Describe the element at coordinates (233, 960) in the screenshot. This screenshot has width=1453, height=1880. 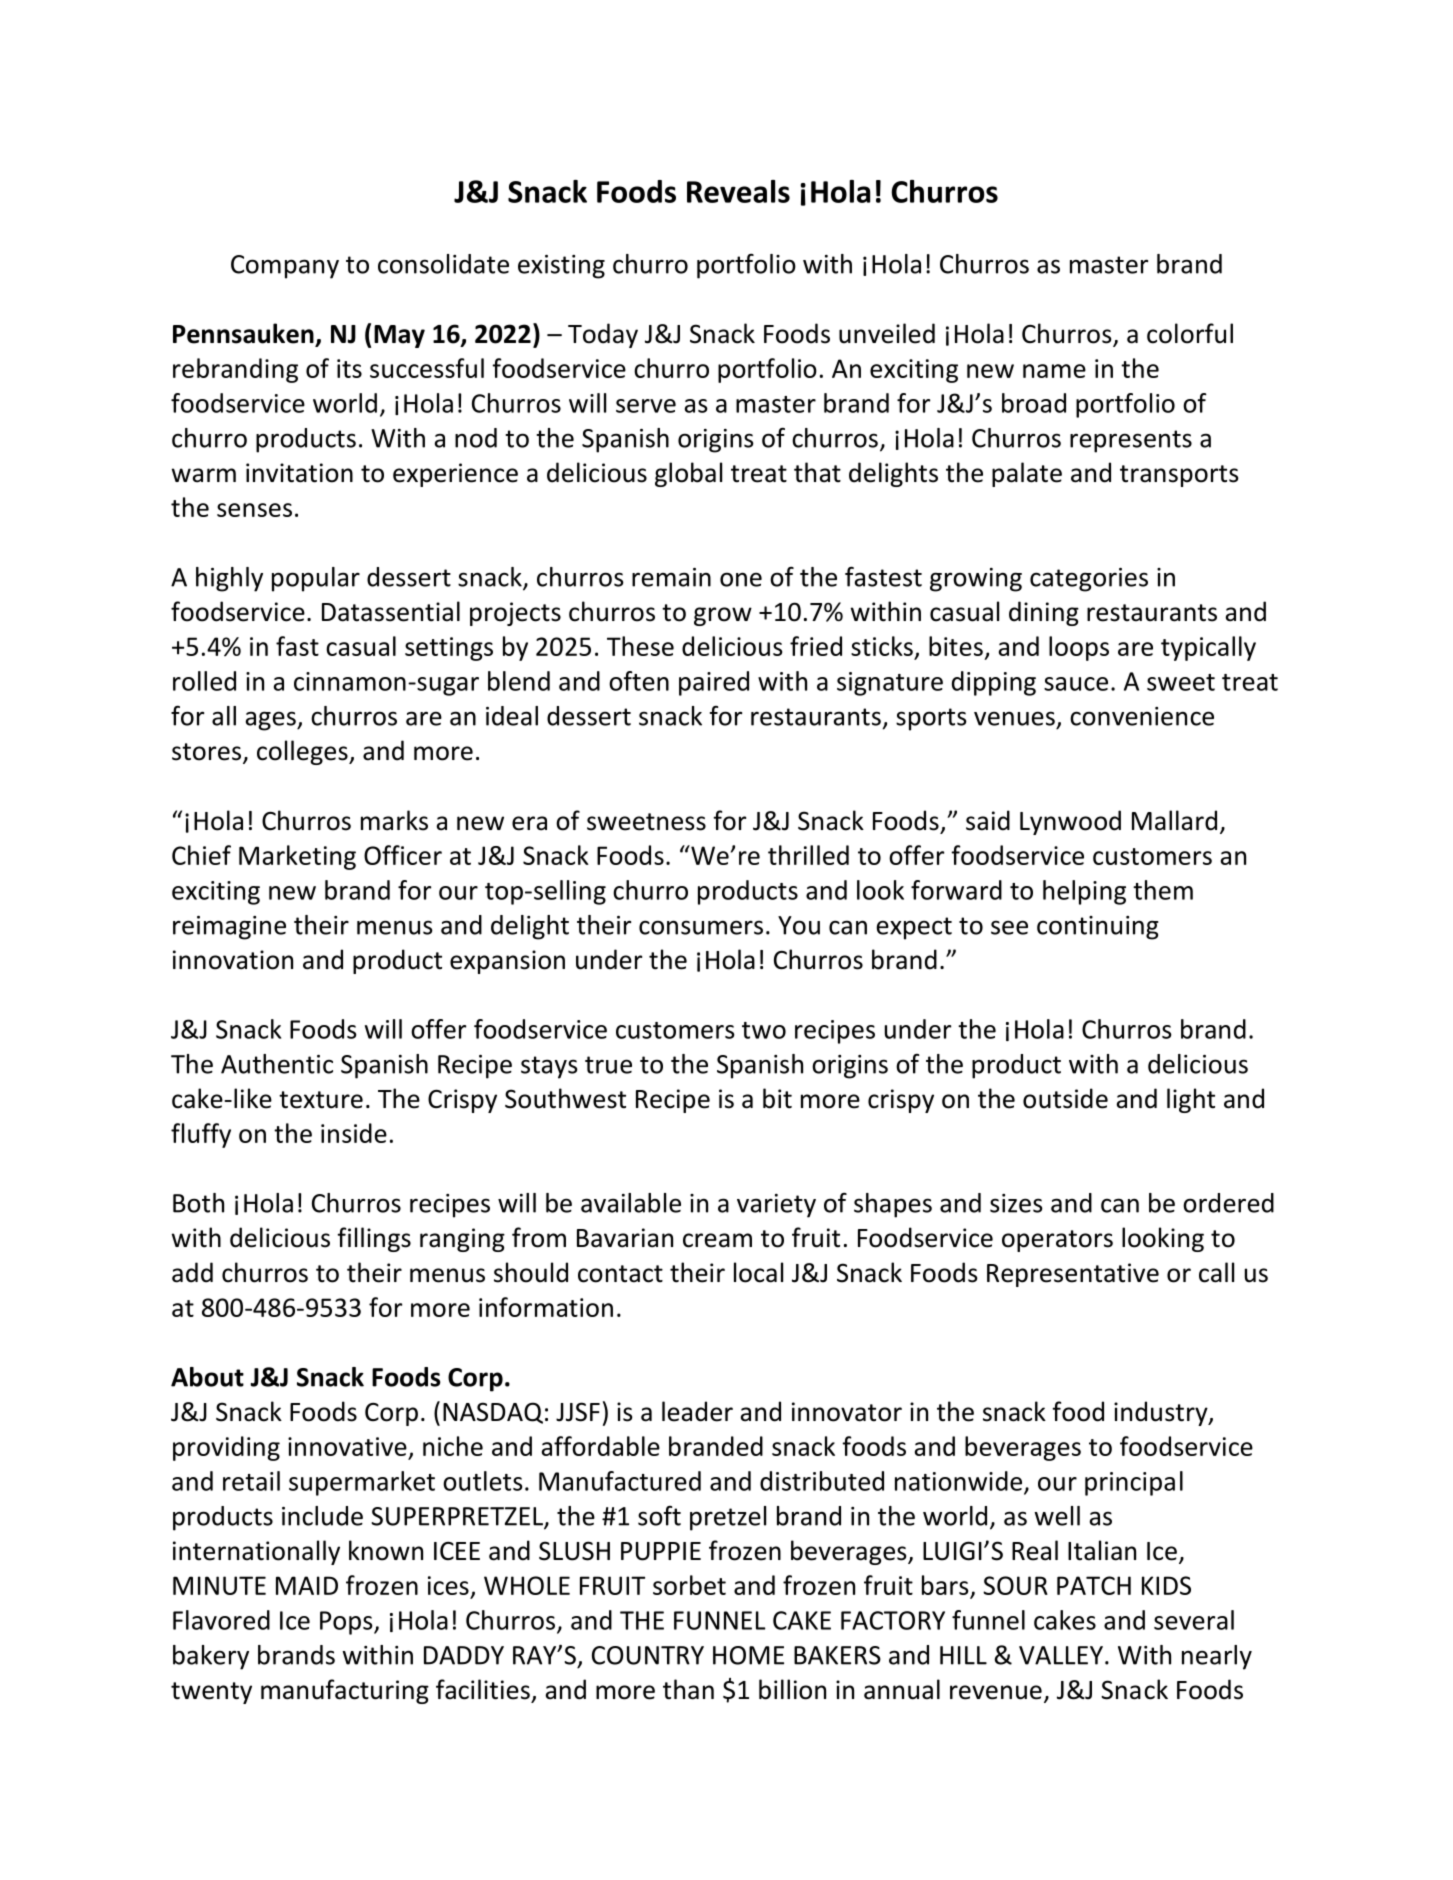
I see `innovation` at that location.
